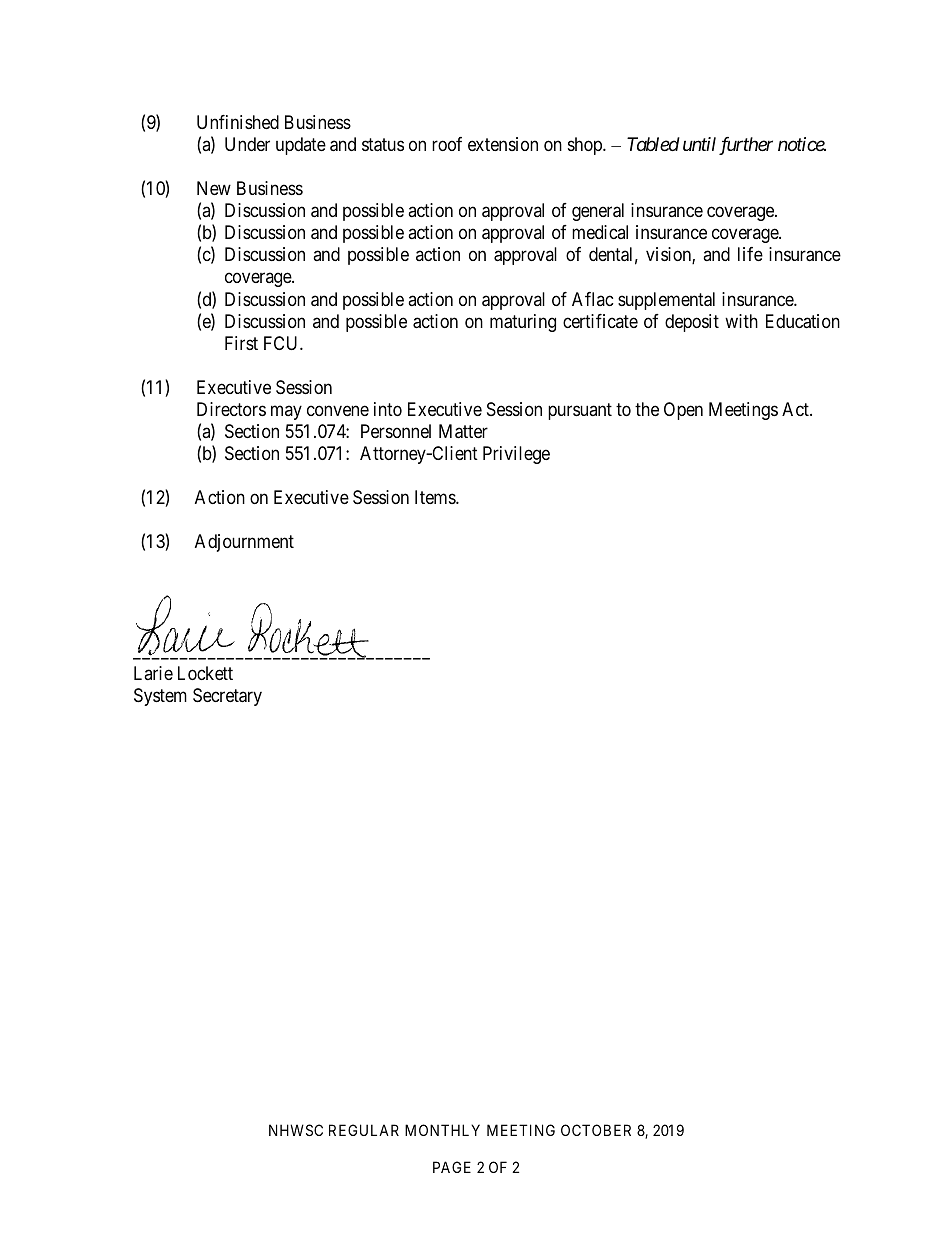  I want to click on Under, so click(247, 144).
